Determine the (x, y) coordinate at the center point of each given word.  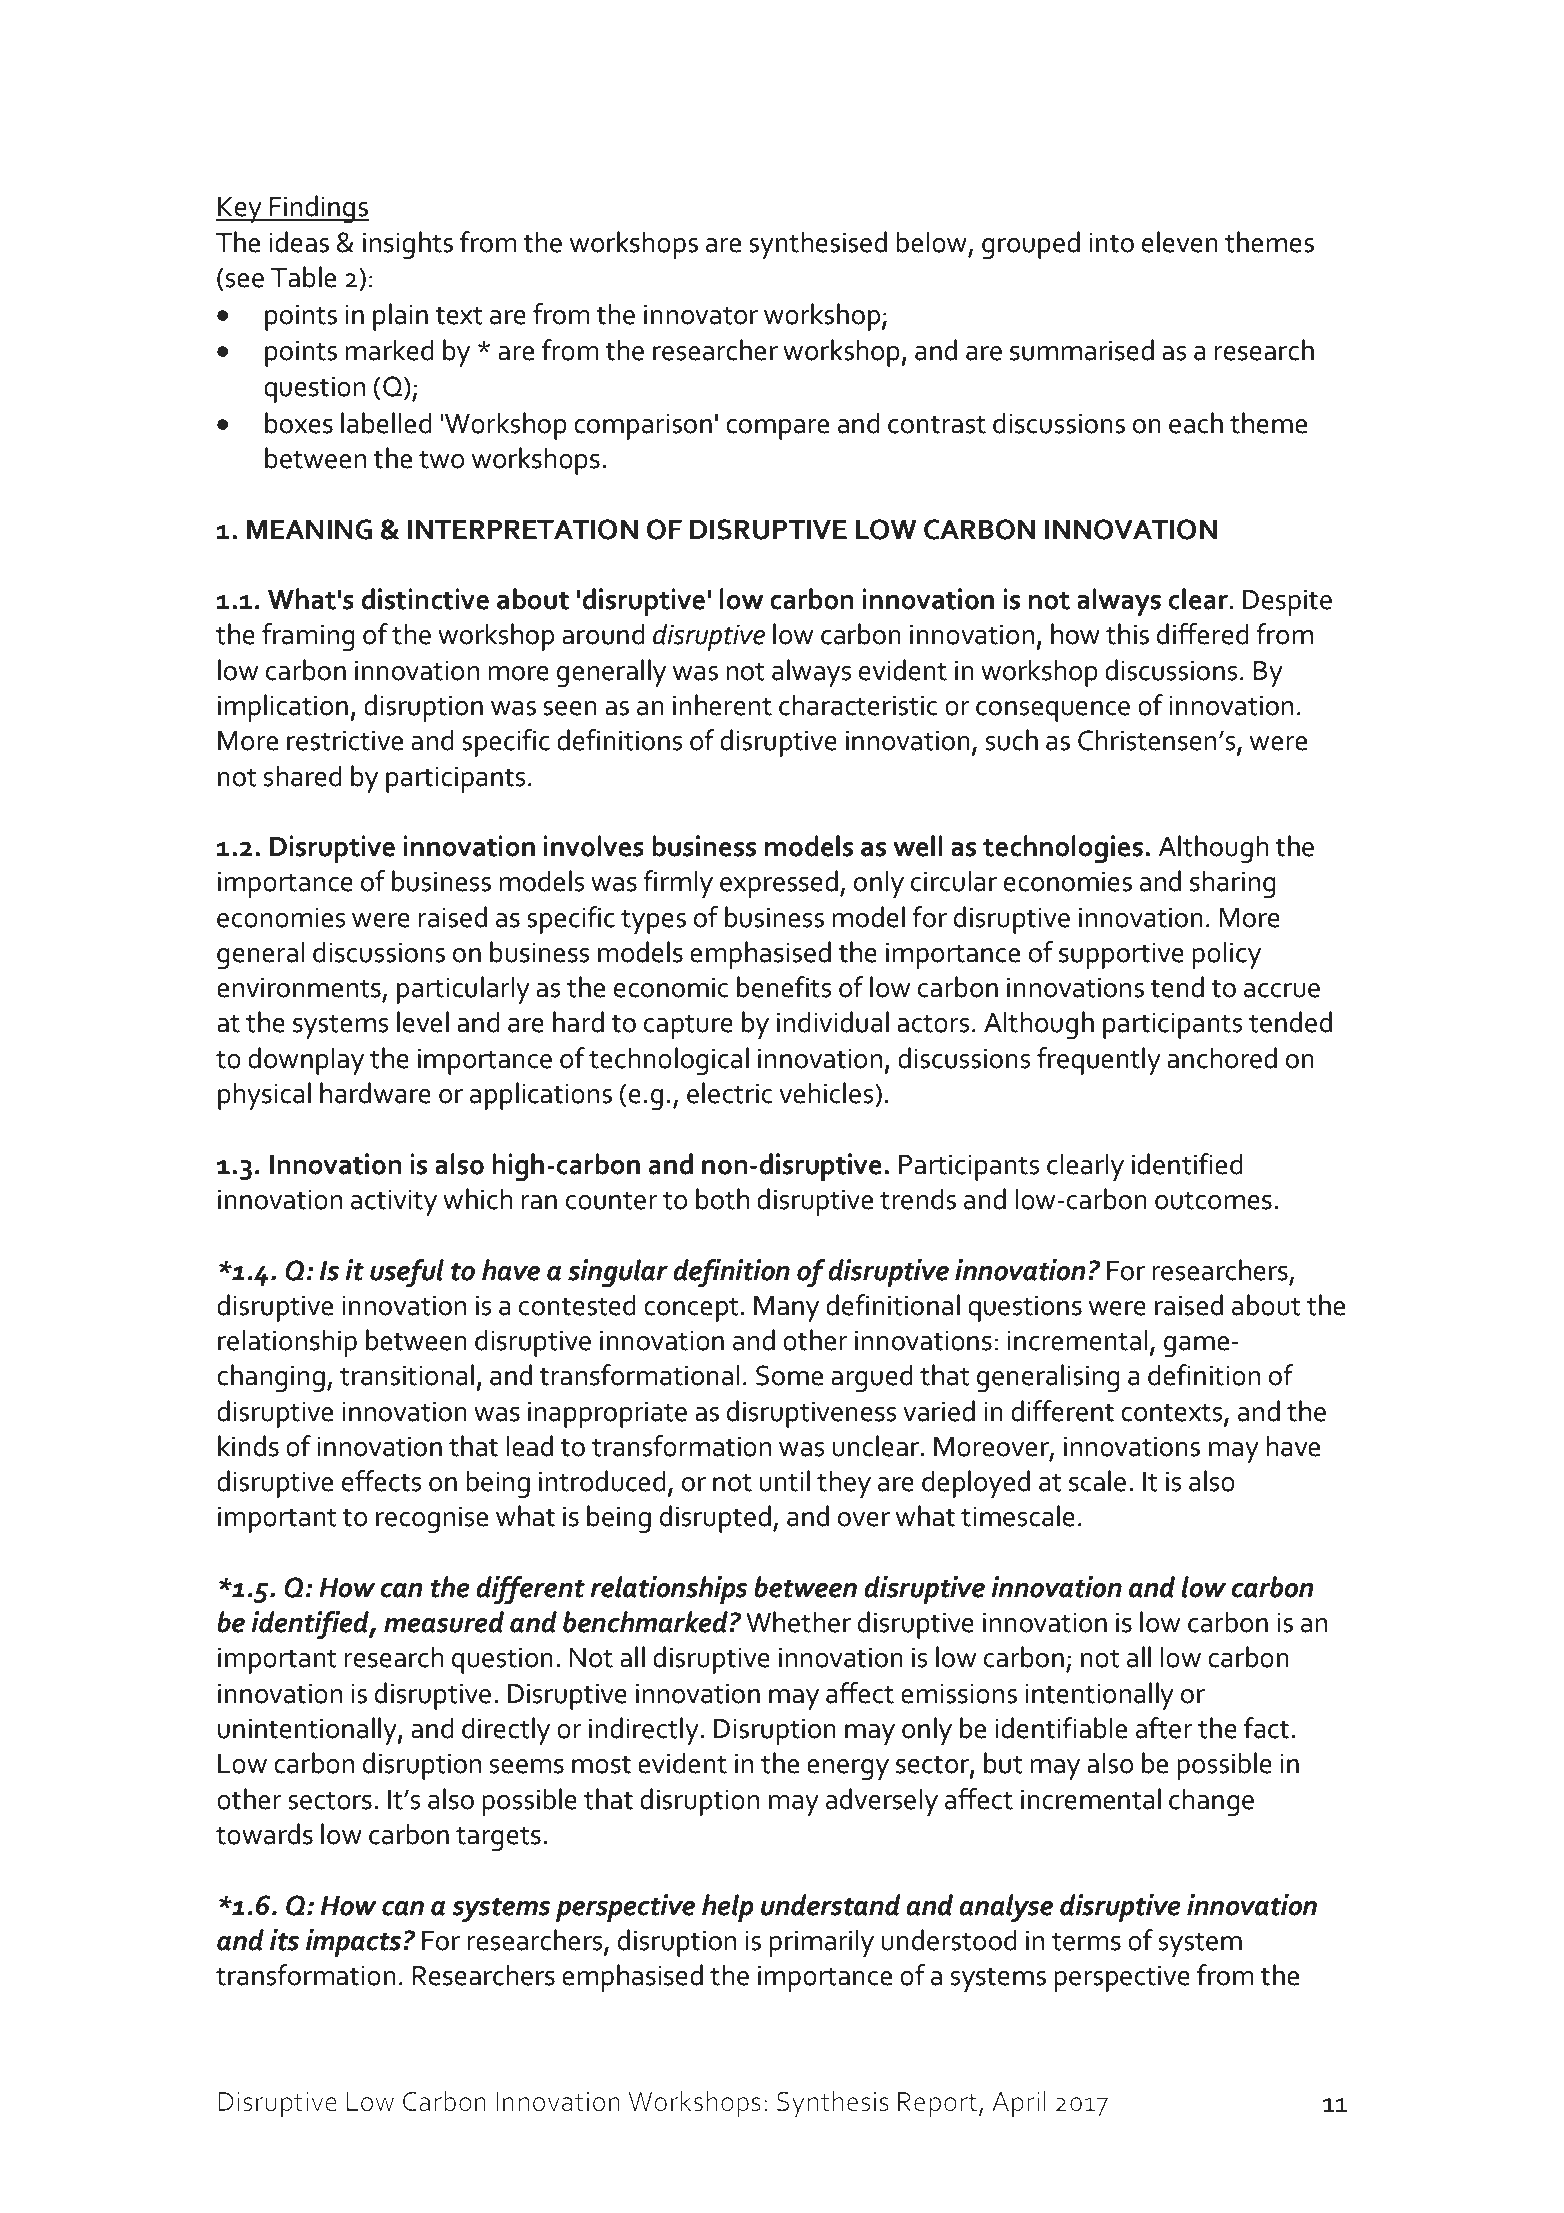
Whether (798, 1622)
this (1127, 634)
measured (444, 1622)
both (722, 1199)
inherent (722, 705)
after (1164, 1728)
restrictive (345, 741)
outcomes (1213, 1200)
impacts (355, 1943)
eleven (1180, 242)
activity (394, 1203)
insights (408, 245)
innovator (701, 315)
